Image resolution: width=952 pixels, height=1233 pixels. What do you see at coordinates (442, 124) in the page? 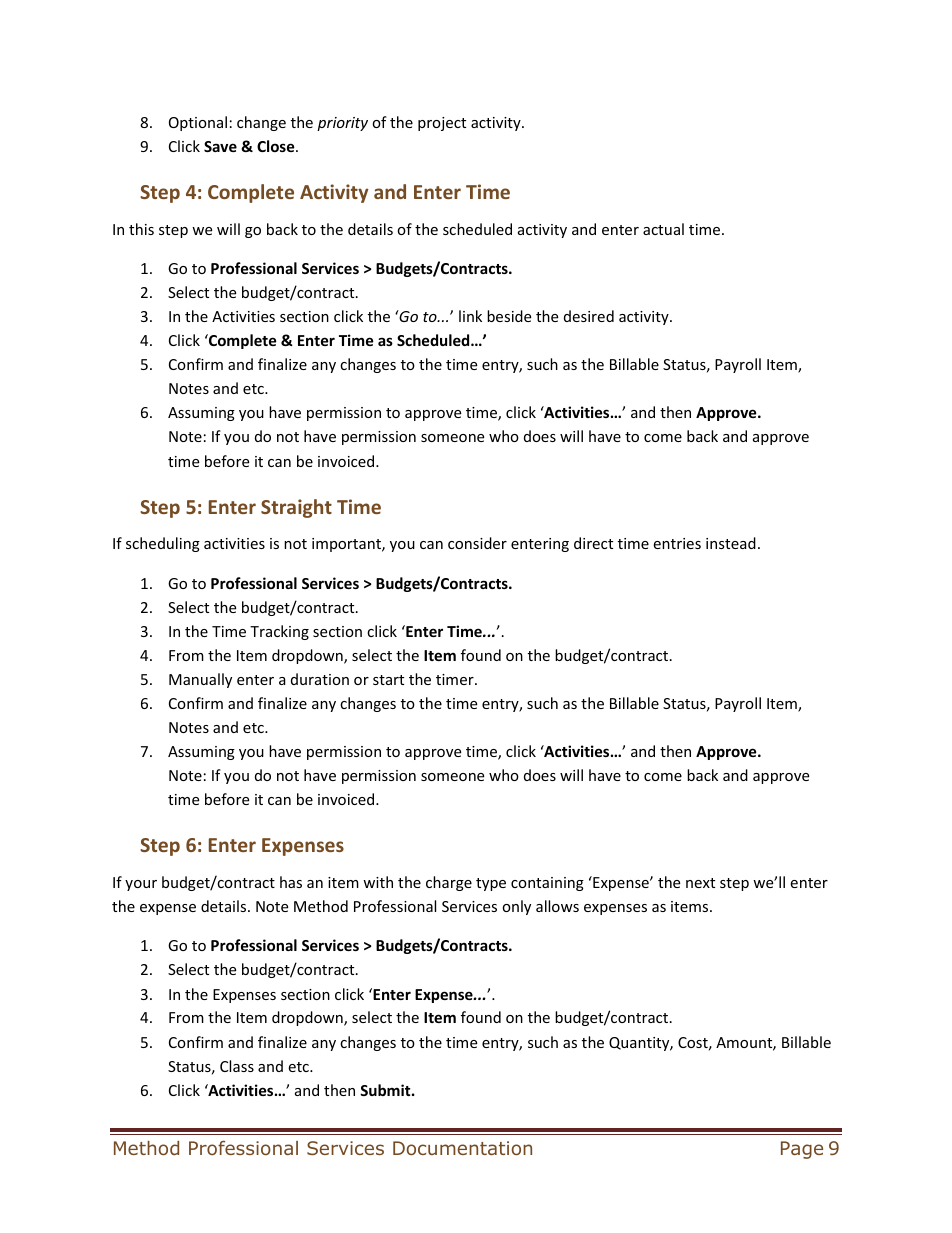
I see `project` at bounding box center [442, 124].
